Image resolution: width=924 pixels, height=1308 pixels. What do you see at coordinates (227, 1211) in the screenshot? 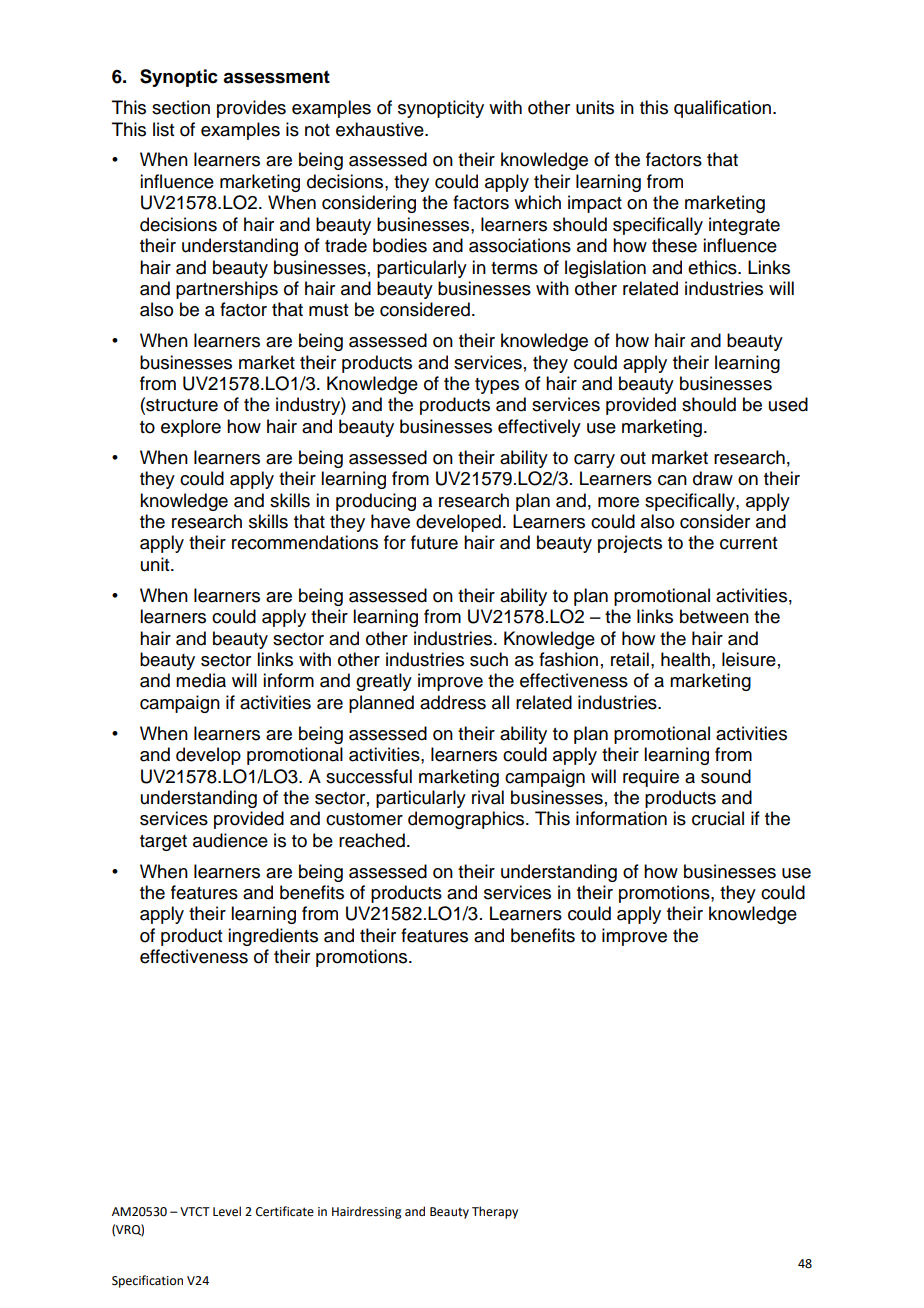
I see `Level` at bounding box center [227, 1211].
